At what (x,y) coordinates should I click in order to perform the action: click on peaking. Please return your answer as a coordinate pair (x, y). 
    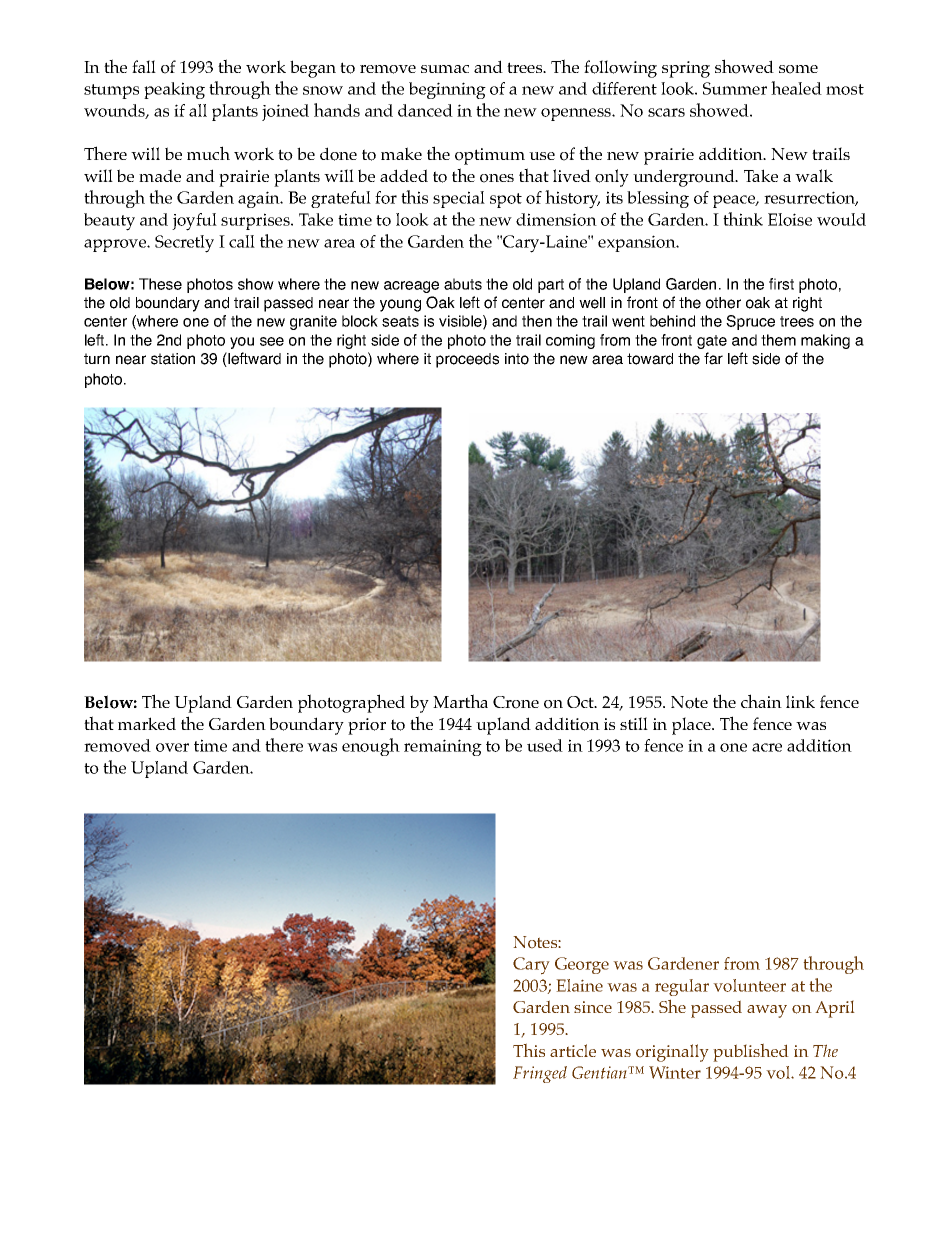
    Looking at the image, I should click on (174, 90).
